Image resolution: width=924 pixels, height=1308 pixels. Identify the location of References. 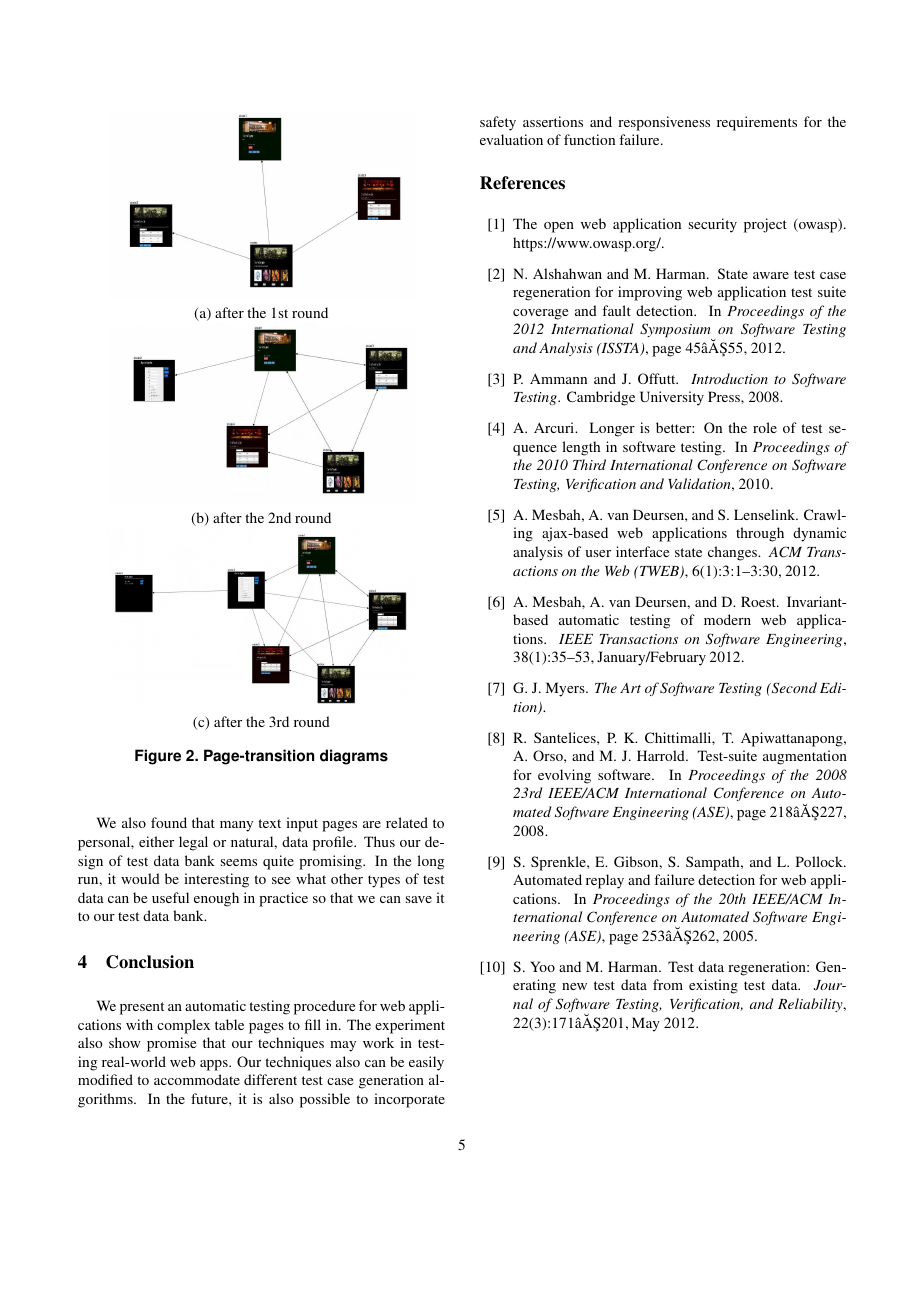
(522, 183).
